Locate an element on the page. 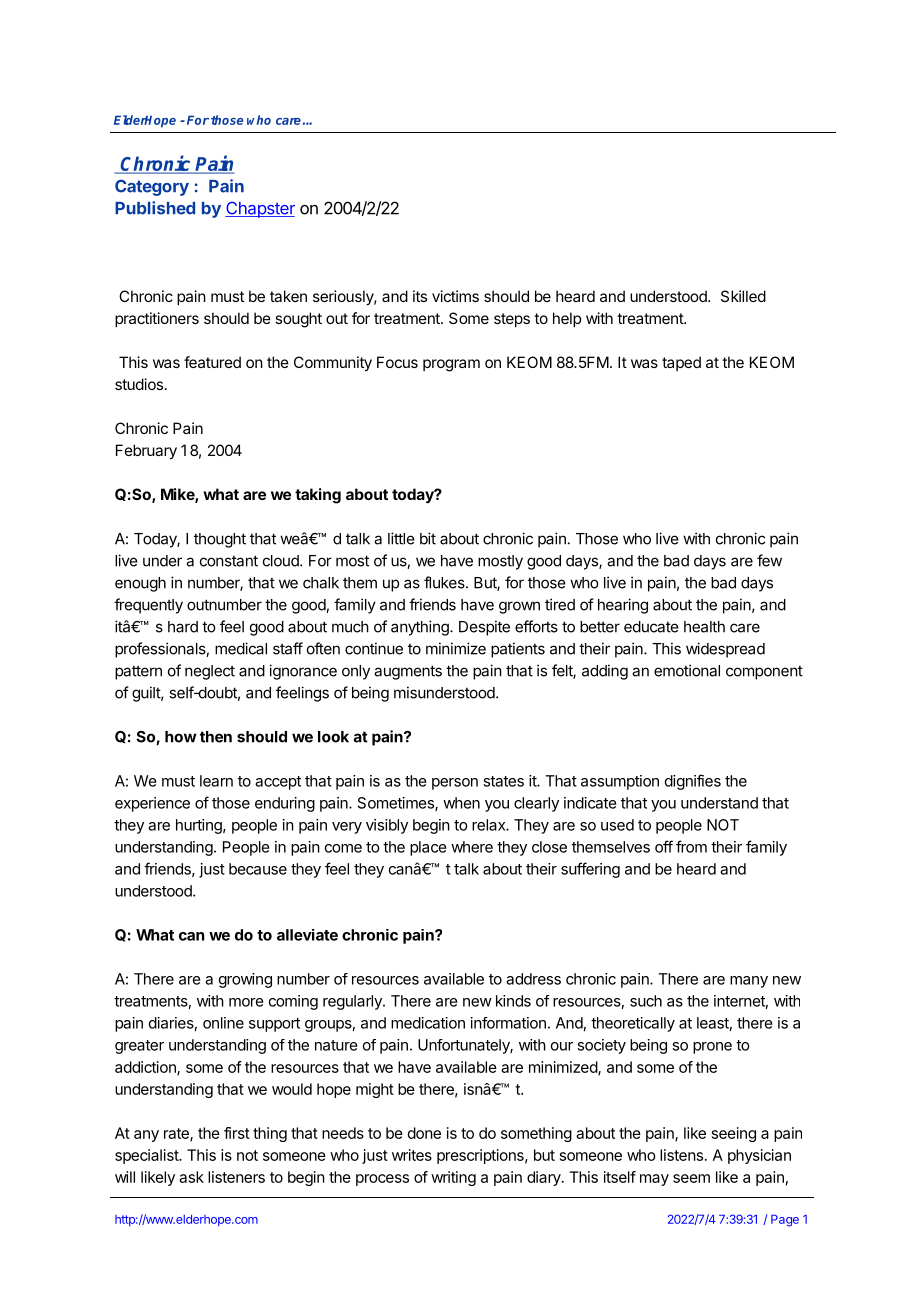 The height and width of the image is (1308, 924). ask is located at coordinates (191, 1177).
